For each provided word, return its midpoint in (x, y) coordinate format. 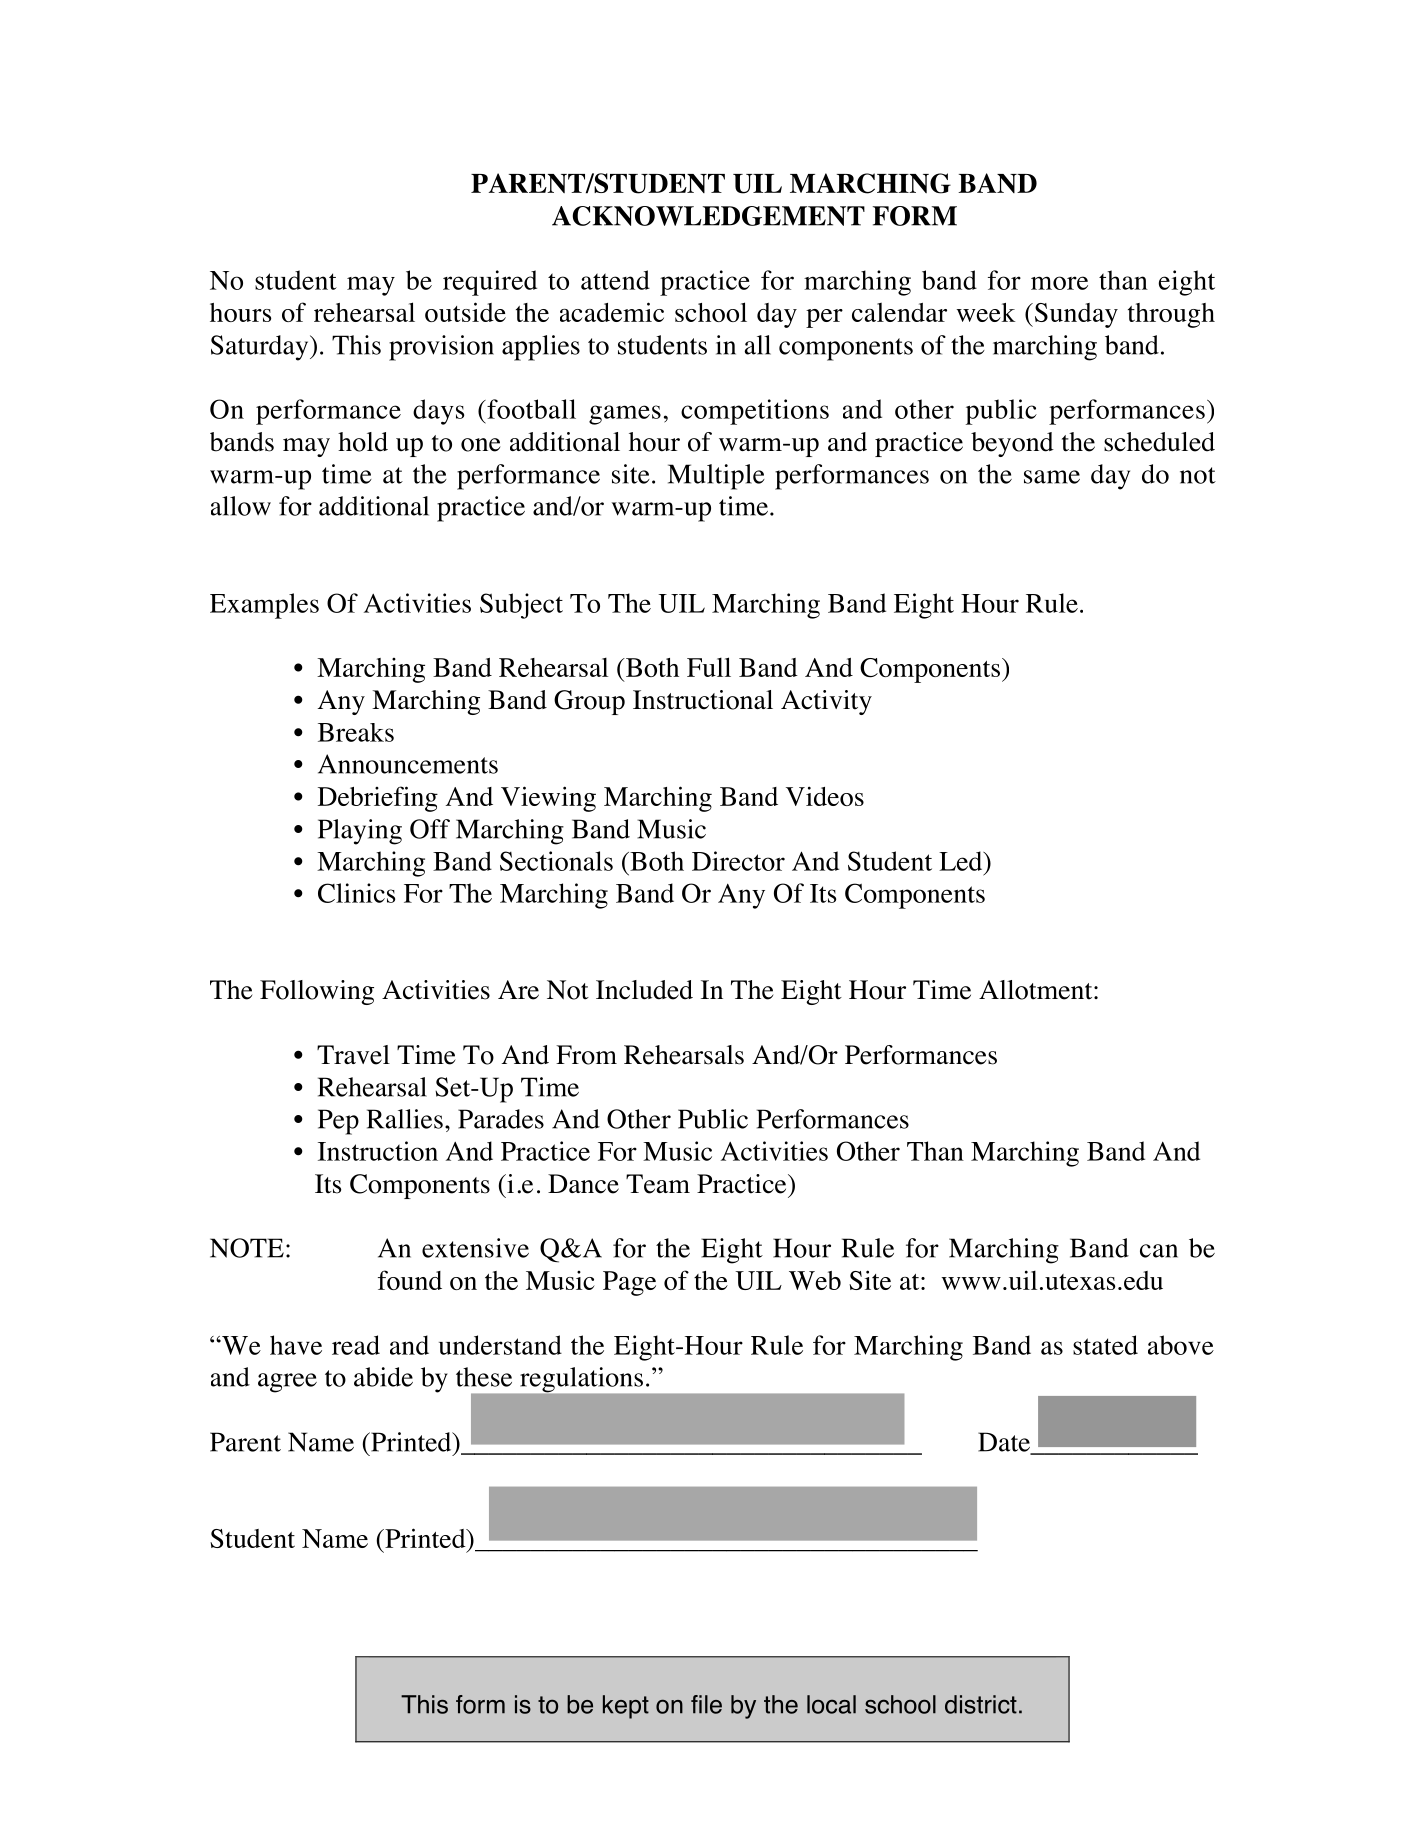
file (706, 1704)
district (981, 1704)
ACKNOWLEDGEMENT (708, 216)
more (1059, 283)
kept (626, 1707)
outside (465, 312)
